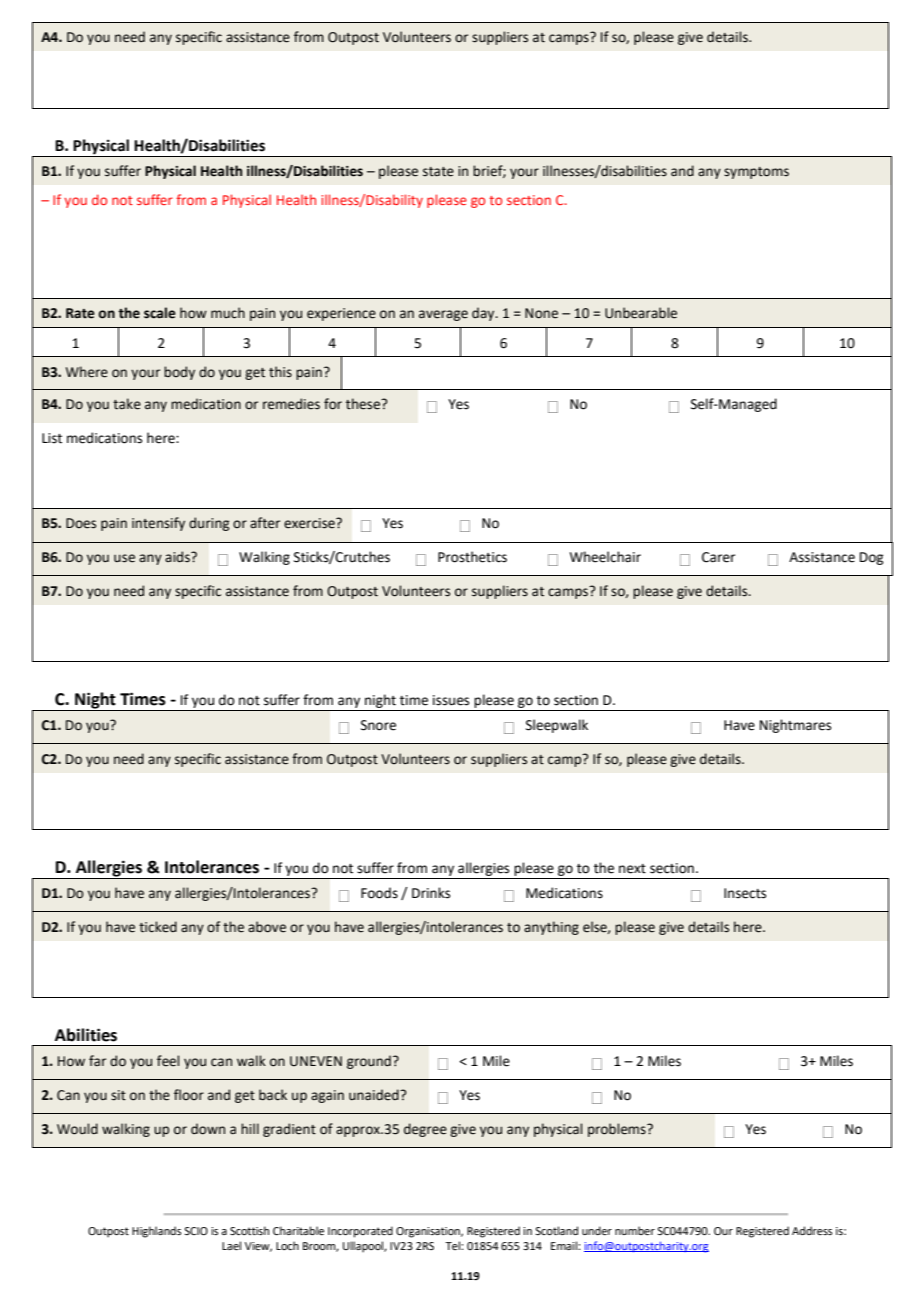 The height and width of the image is (1307, 924). Describe the element at coordinates (556, 1230) in the image. I see `Scotland` at that location.
